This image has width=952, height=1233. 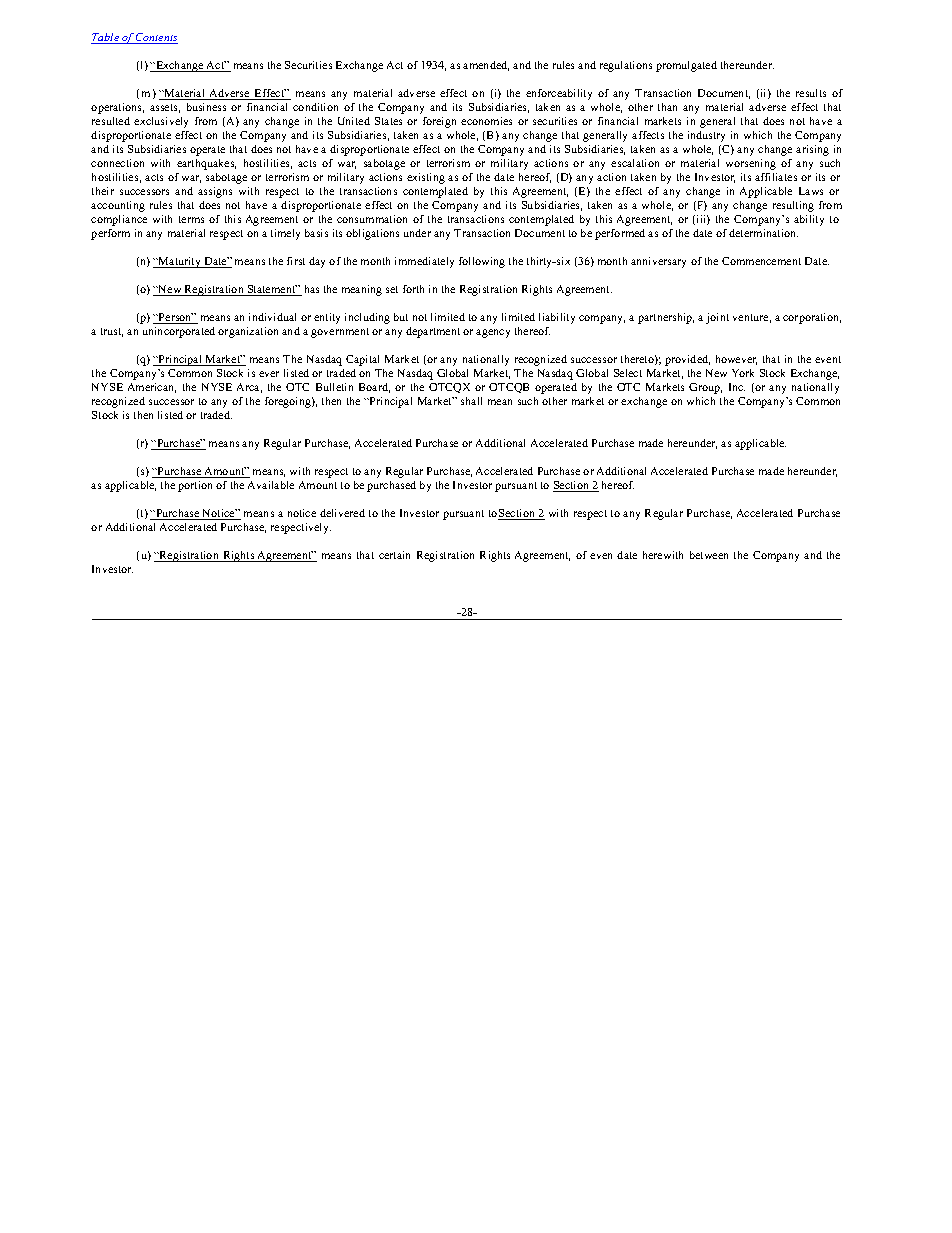 What do you see at coordinates (394, 555) in the image?
I see `certain` at bounding box center [394, 555].
